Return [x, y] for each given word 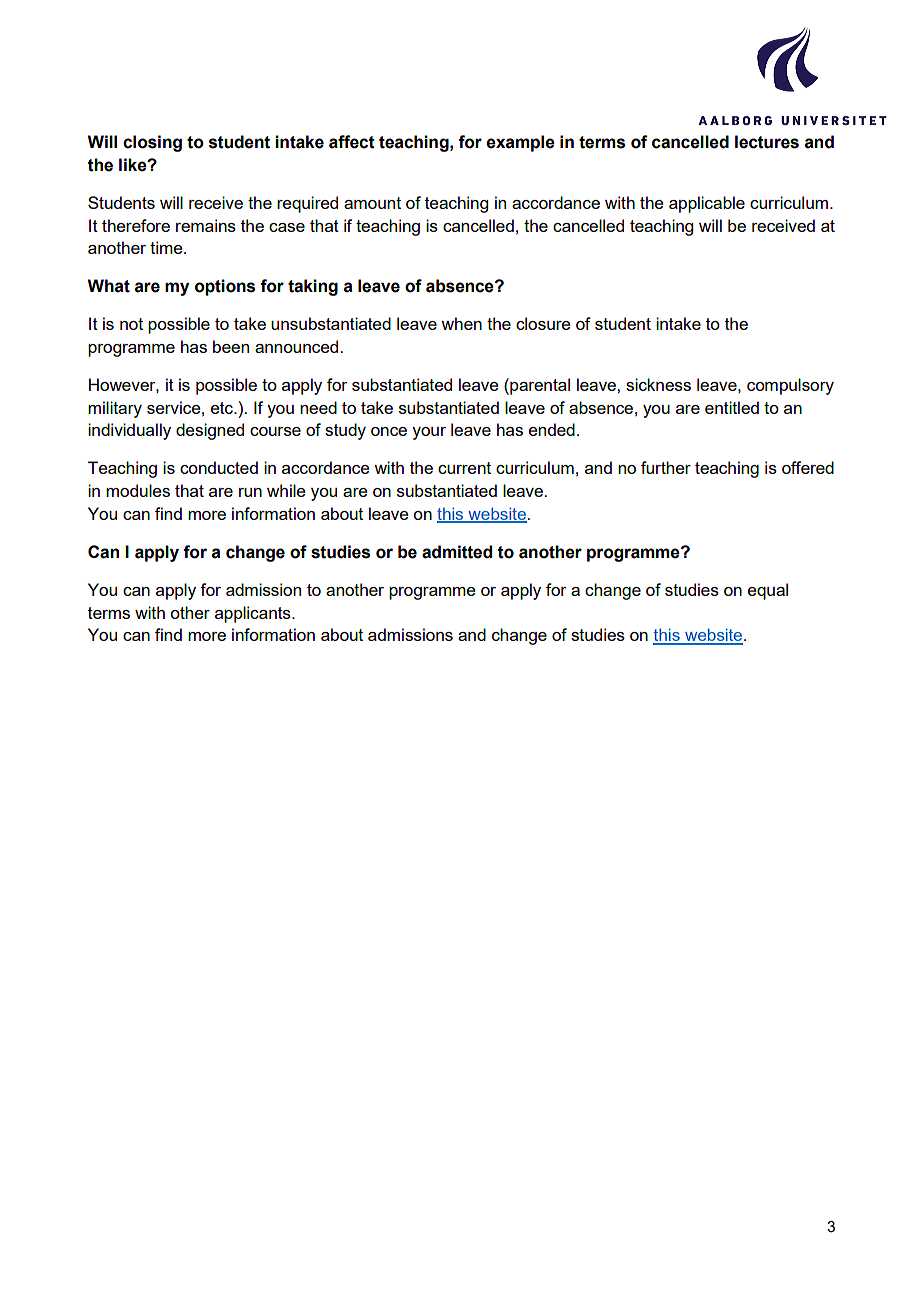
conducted [219, 467]
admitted [457, 552]
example [520, 143]
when [461, 323]
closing [152, 143]
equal [768, 591]
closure [543, 323]
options [225, 287]
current [464, 468]
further [666, 467]
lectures [767, 142]
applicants [254, 614]
